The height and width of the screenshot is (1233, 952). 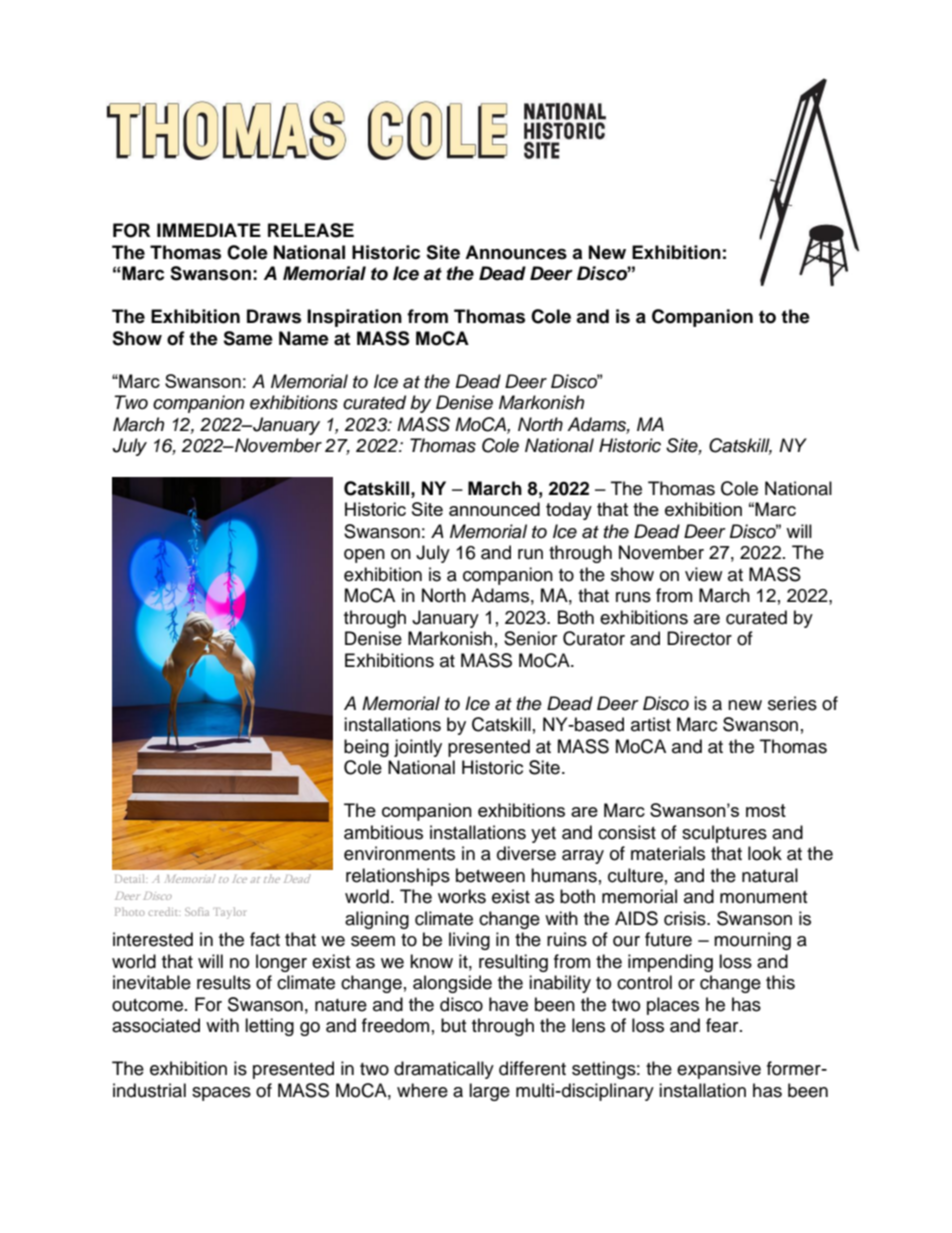 I want to click on Senior, so click(x=530, y=638).
